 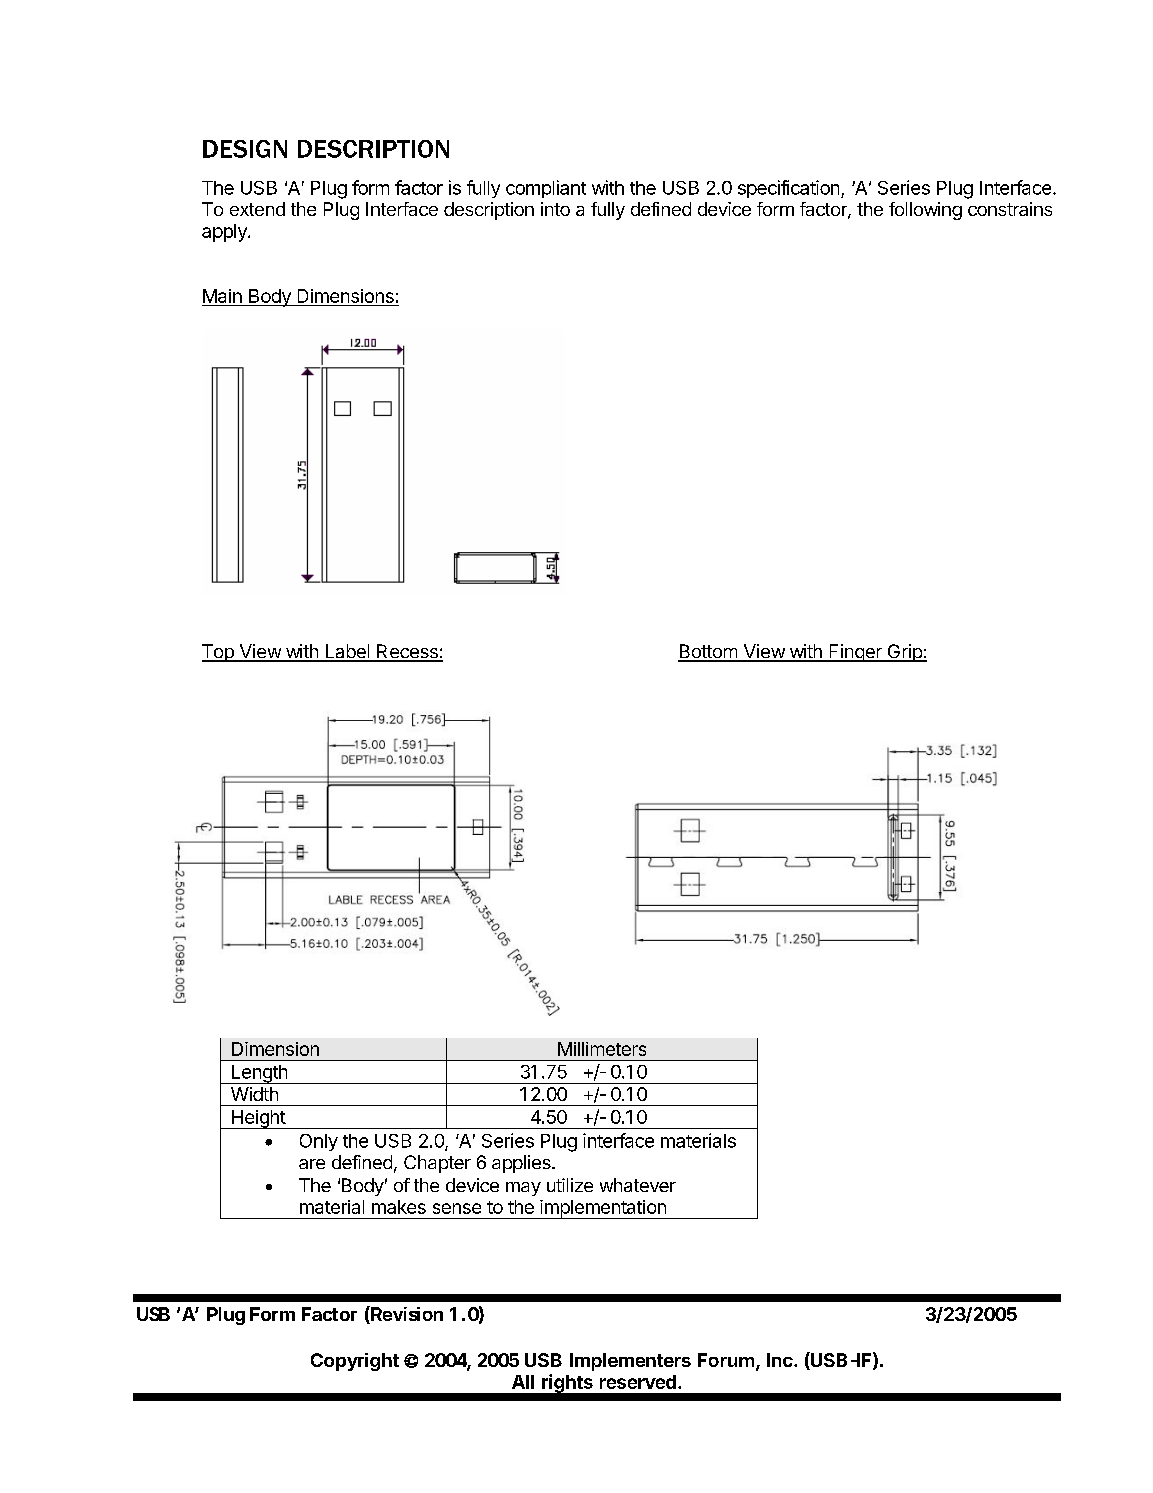 What do you see at coordinates (257, 209) in the screenshot?
I see `extend` at bounding box center [257, 209].
